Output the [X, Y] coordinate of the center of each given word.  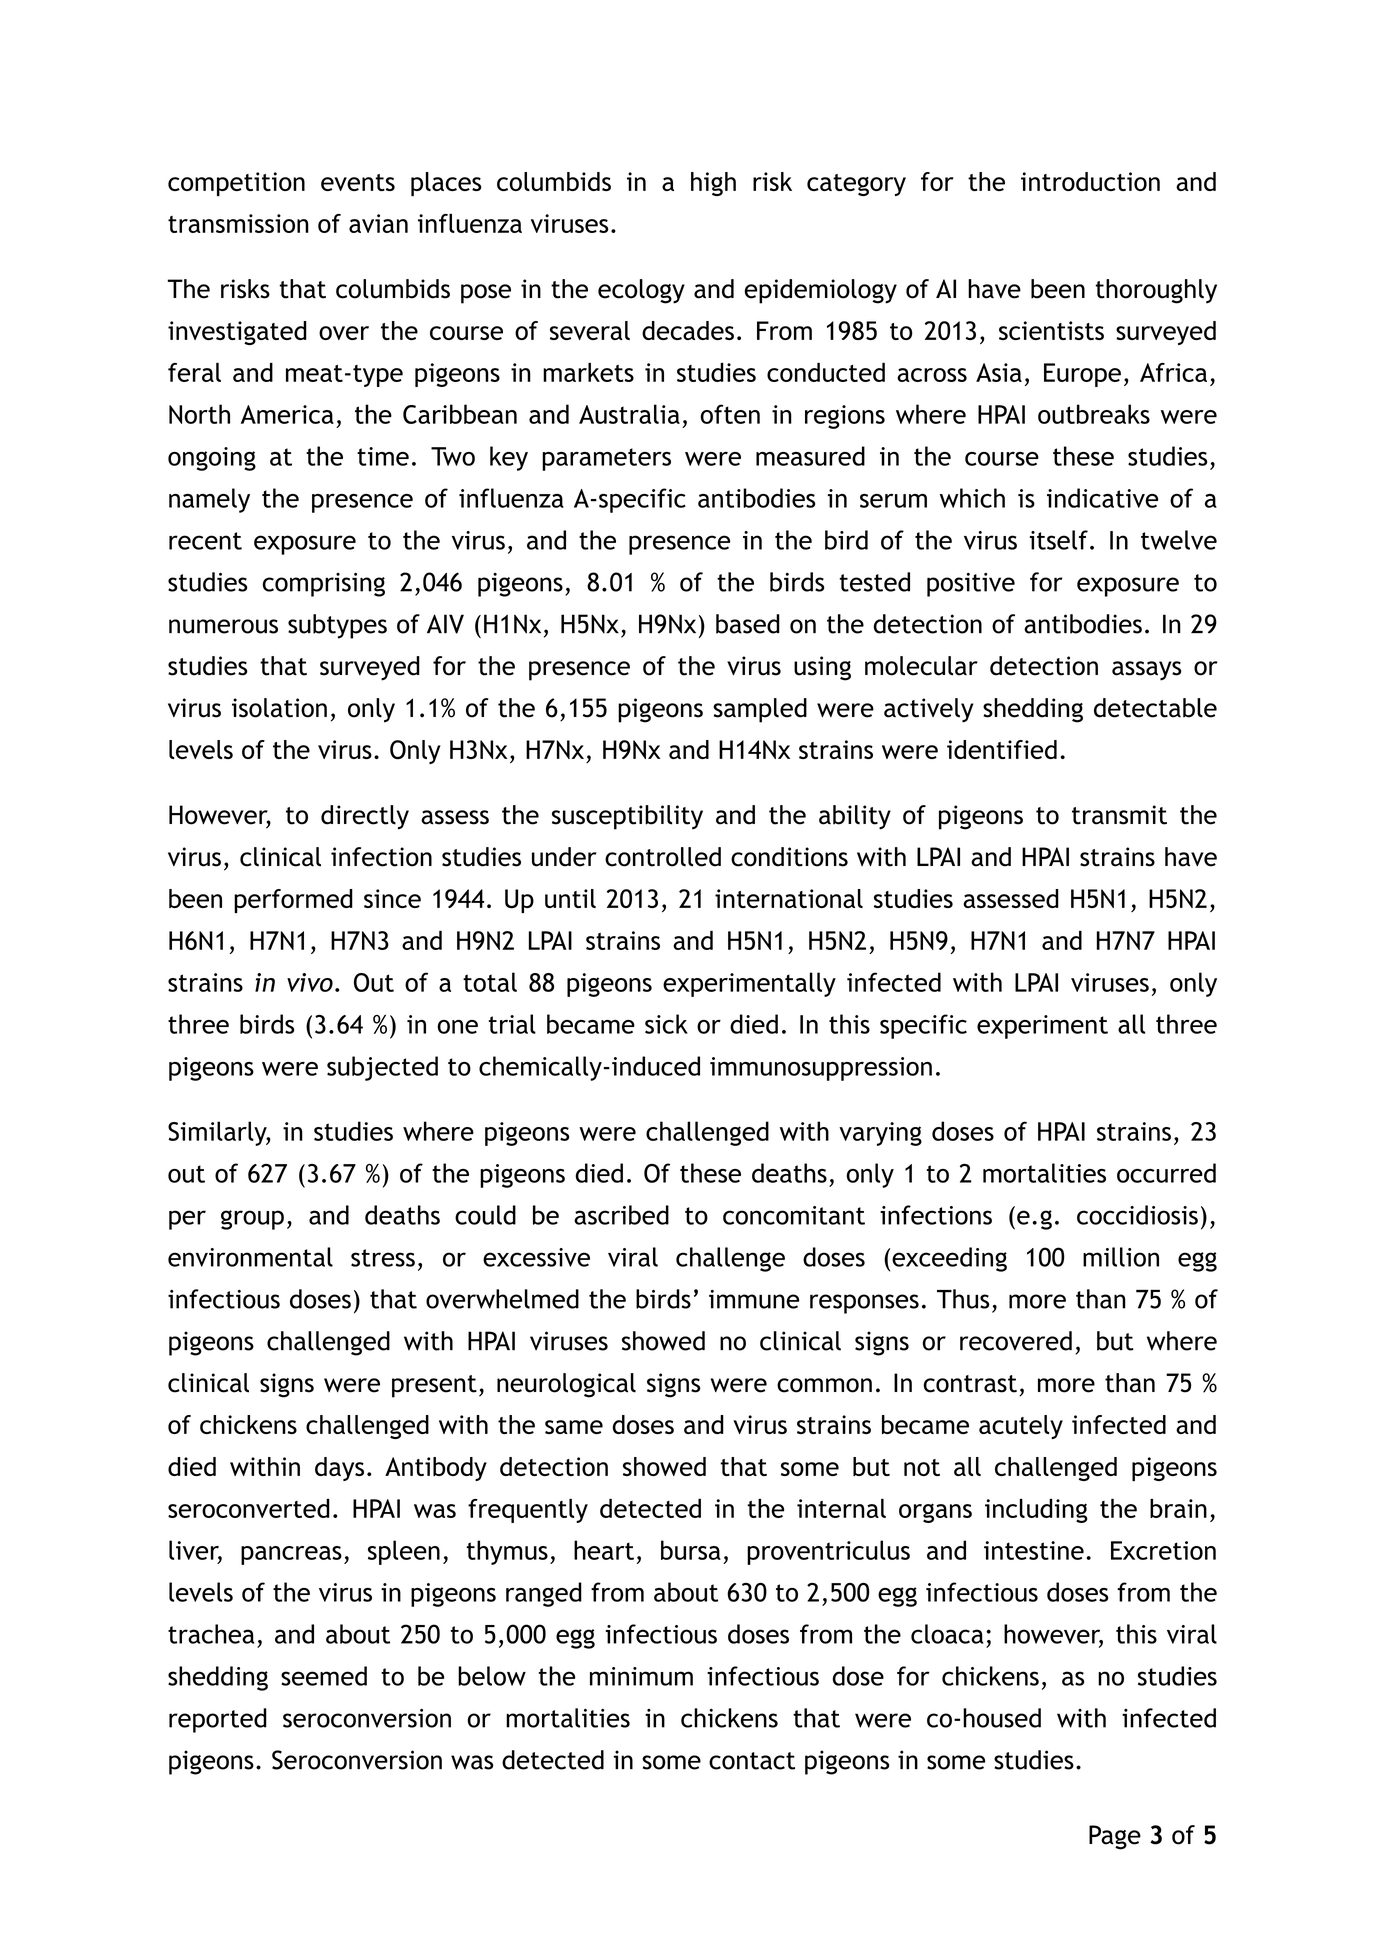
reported [218, 1720]
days [339, 1469]
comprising [323, 585]
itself [1059, 540]
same [574, 1427]
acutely [1021, 1427]
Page [1115, 1837]
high [713, 184]
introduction [1090, 181]
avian [378, 223]
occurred [1166, 1173]
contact [752, 1761]
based [748, 624]
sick [666, 1024]
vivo [310, 982]
